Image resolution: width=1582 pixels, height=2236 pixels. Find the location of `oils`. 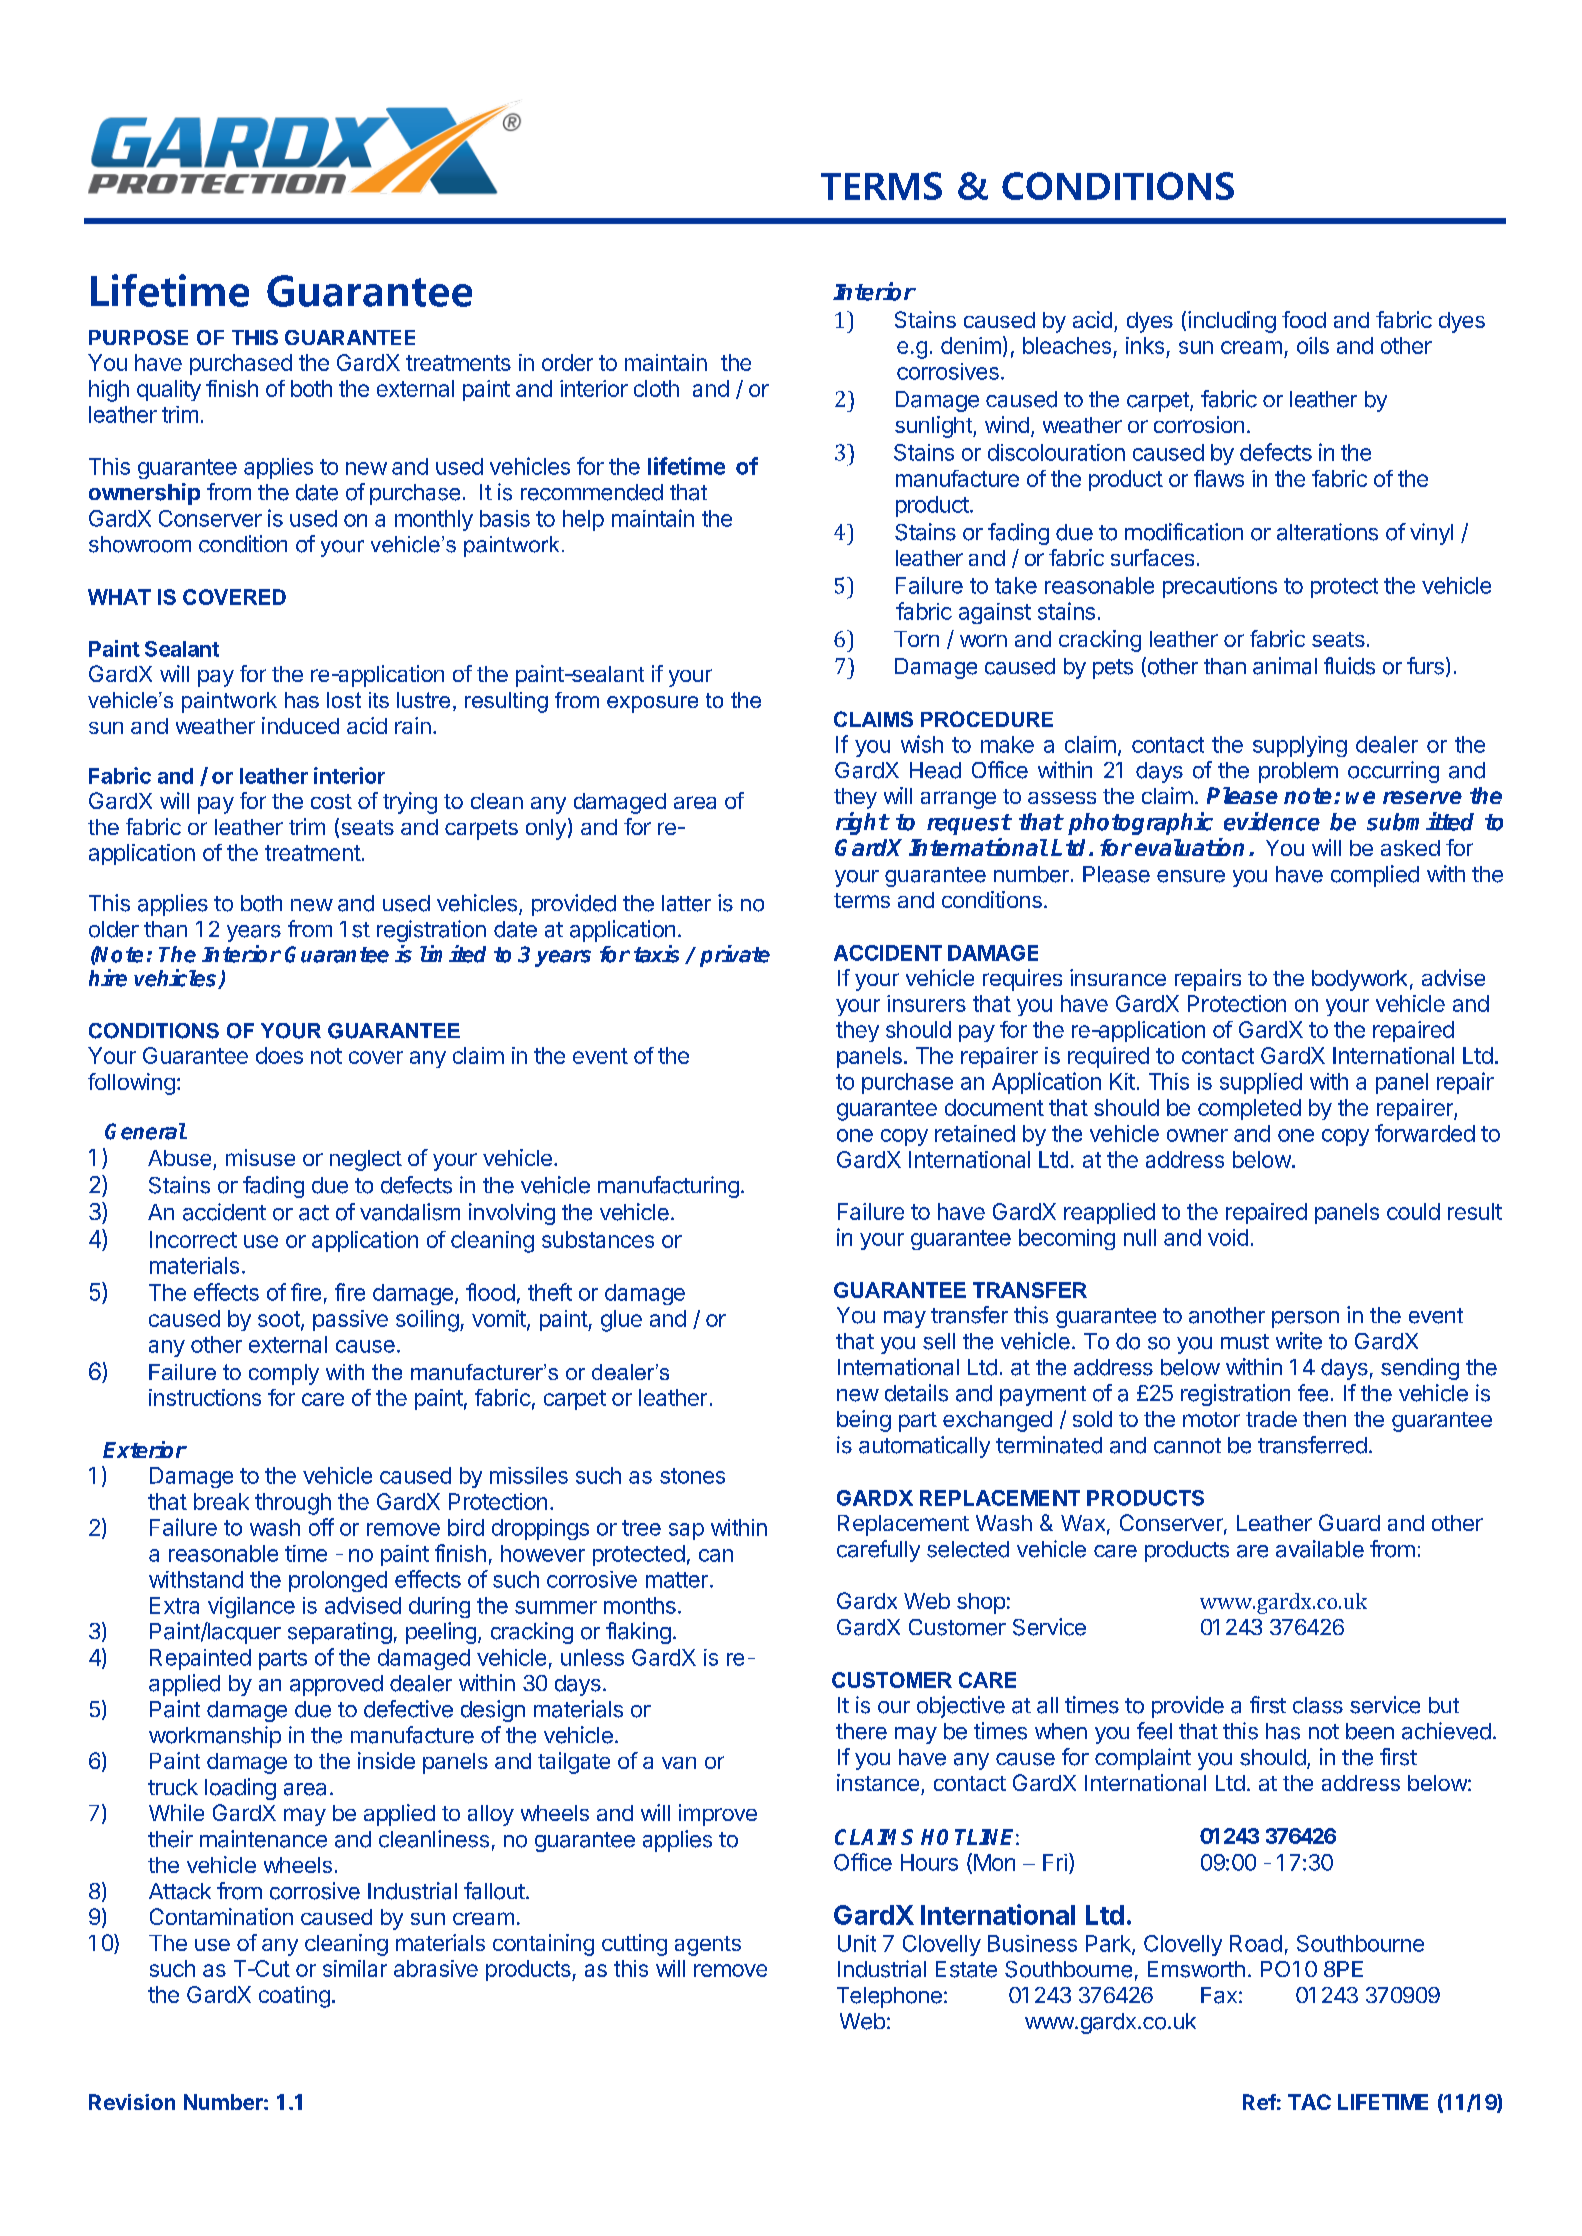

oils is located at coordinates (1313, 345).
